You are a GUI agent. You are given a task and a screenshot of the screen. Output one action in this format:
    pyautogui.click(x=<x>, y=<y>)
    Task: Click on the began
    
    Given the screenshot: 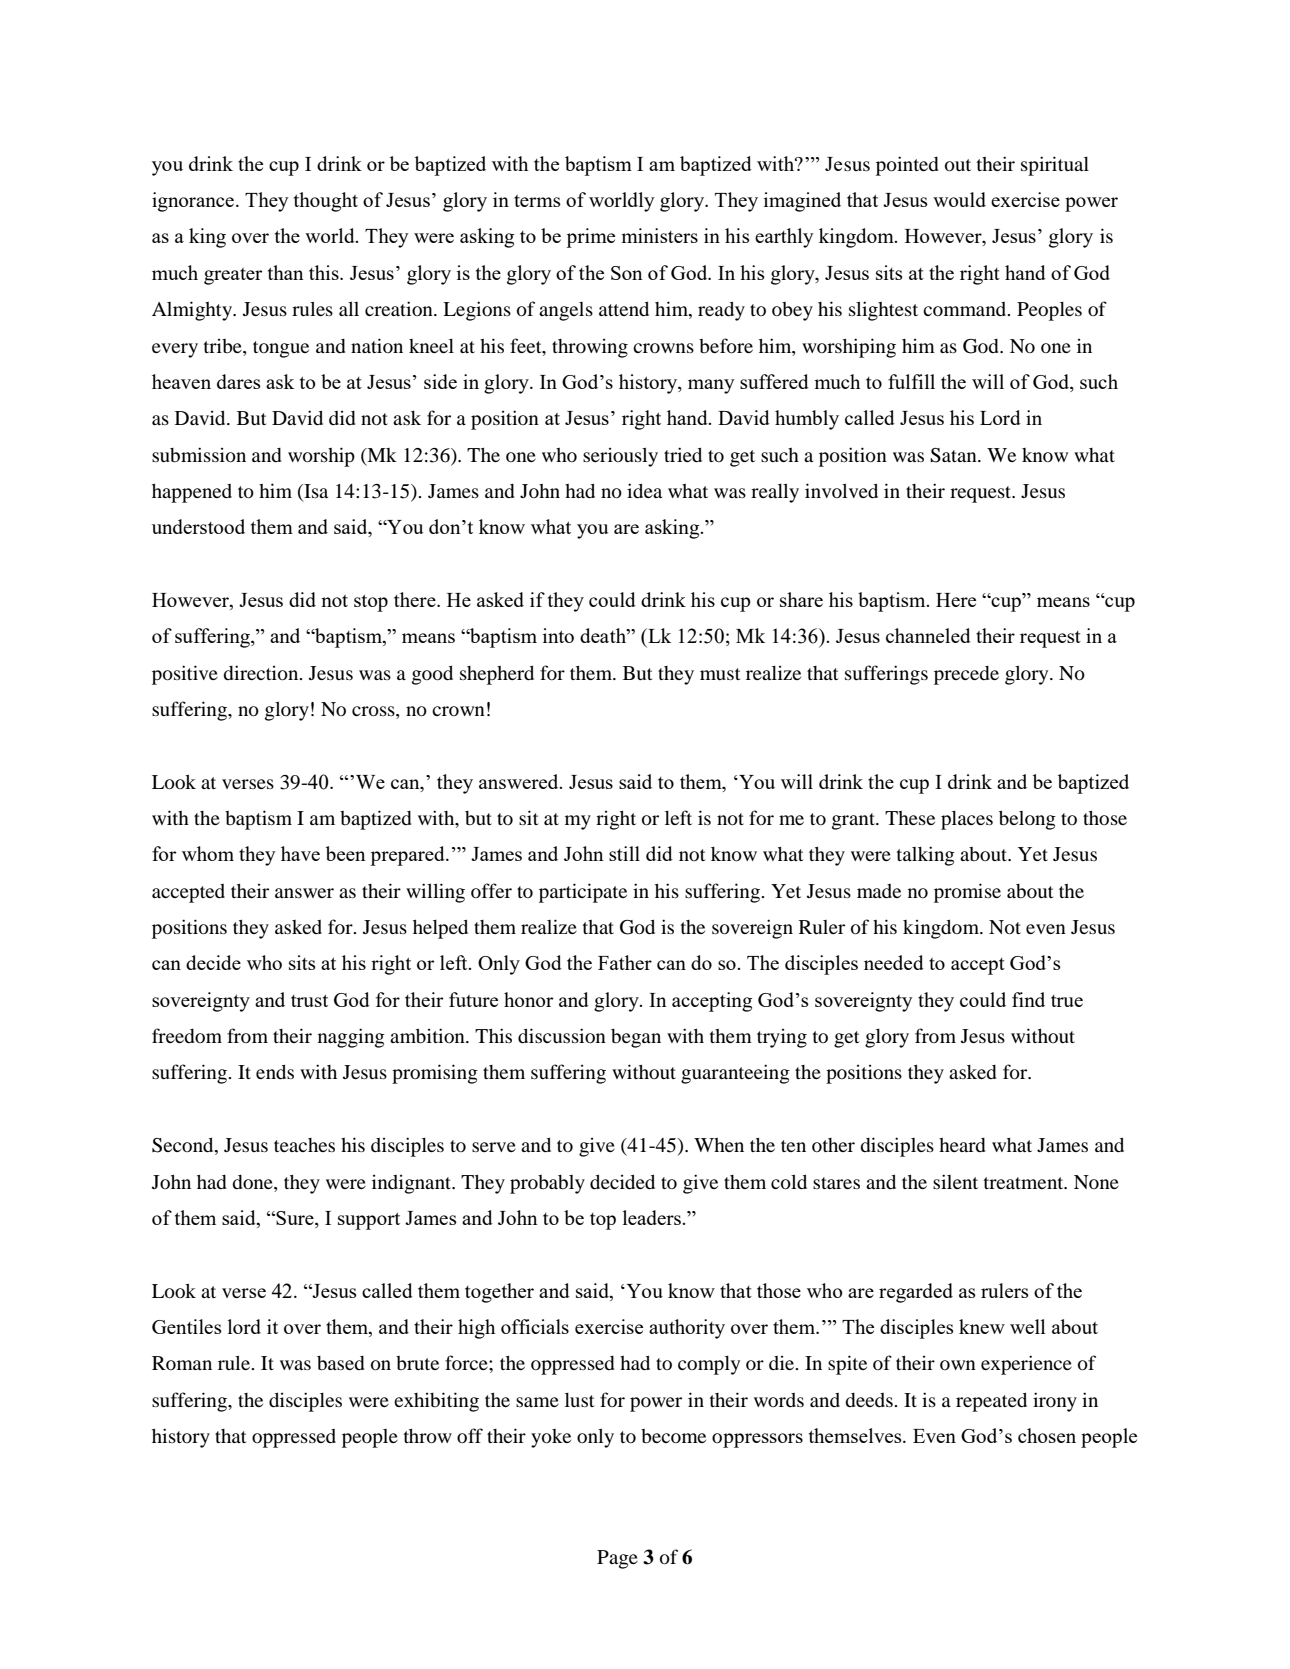 What is the action you would take?
    pyautogui.click(x=636, y=1038)
